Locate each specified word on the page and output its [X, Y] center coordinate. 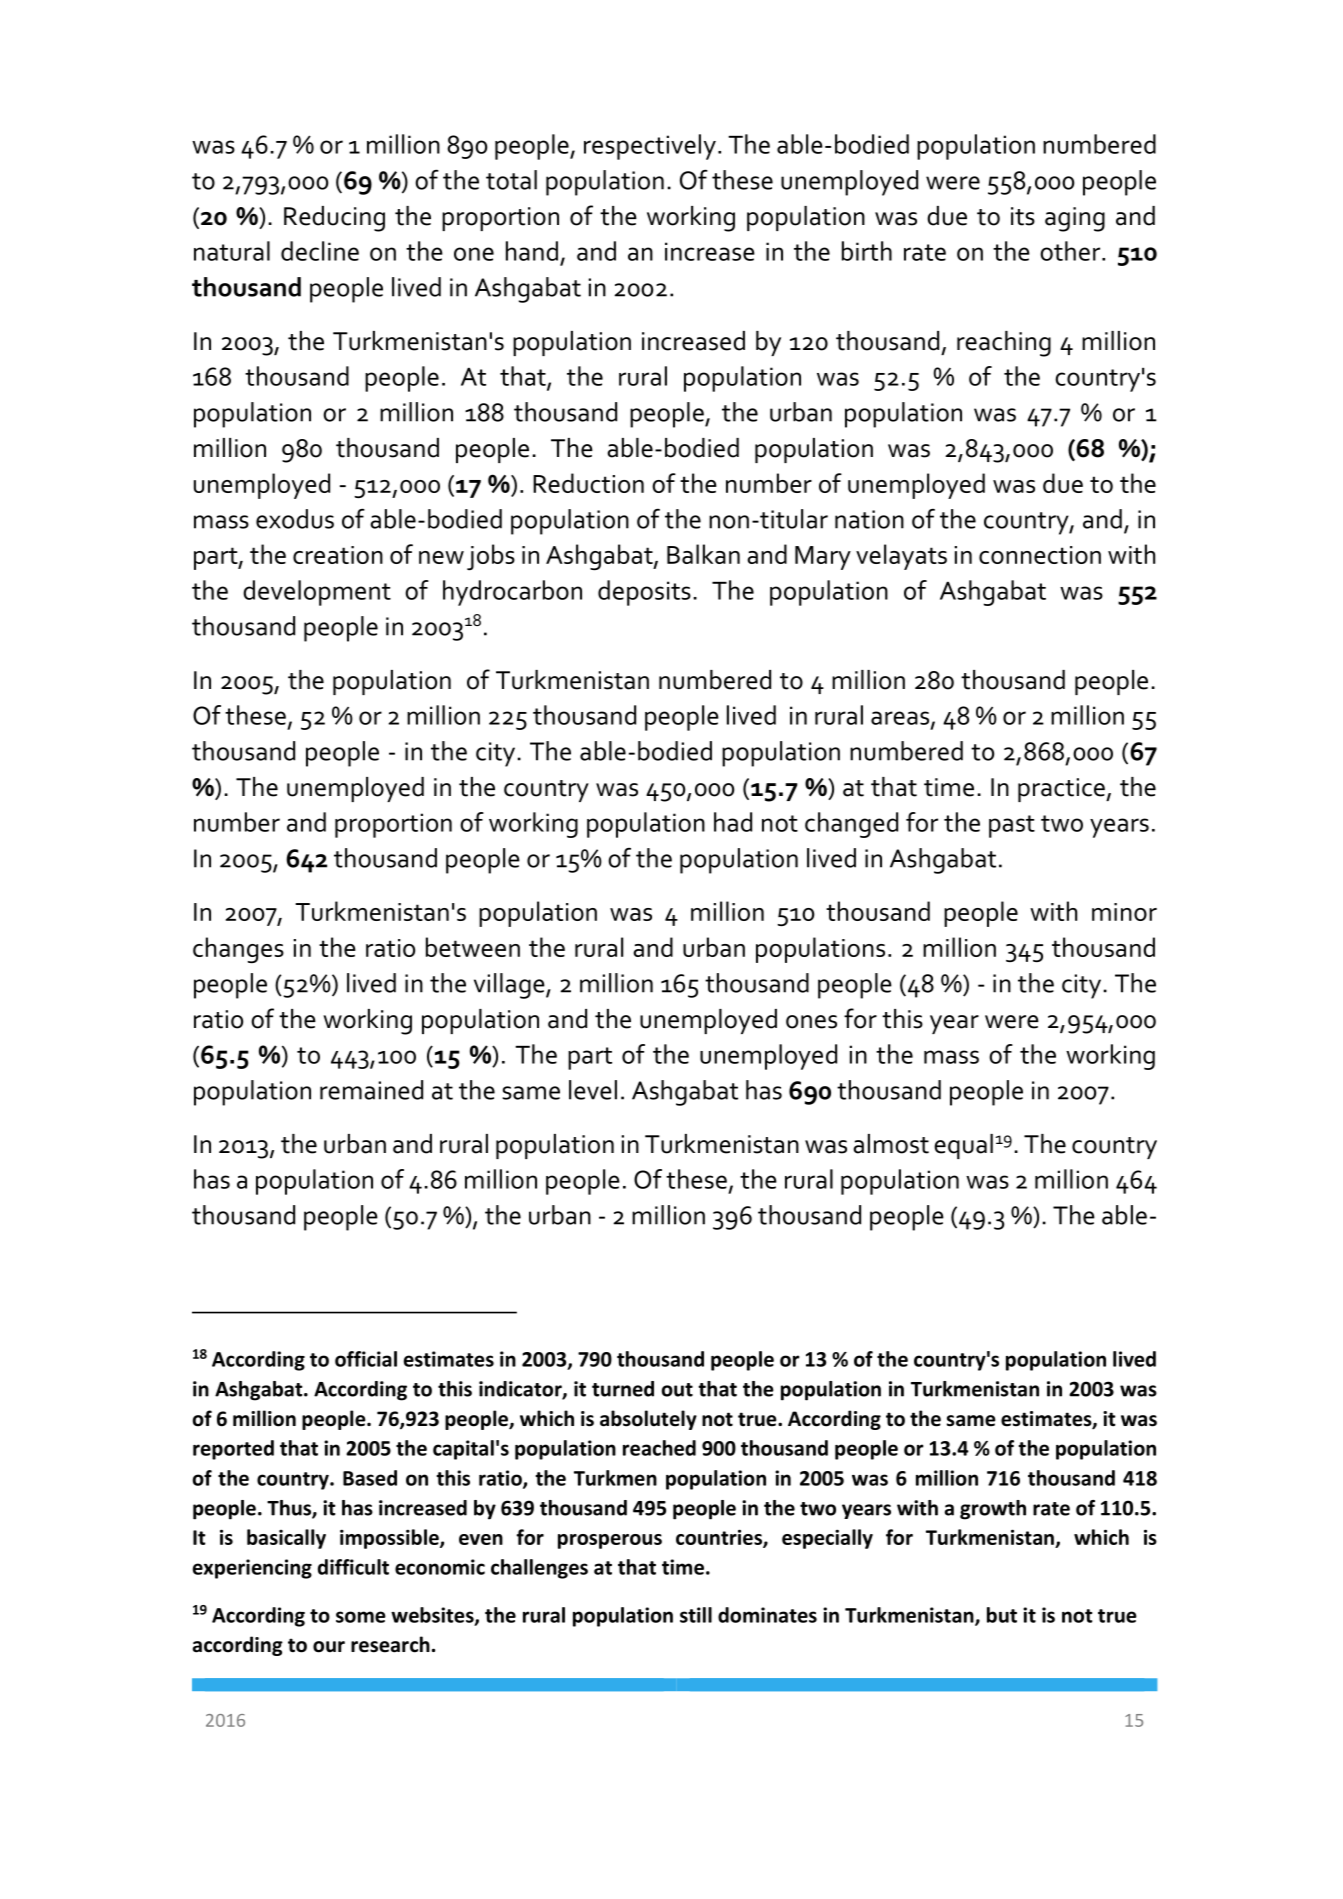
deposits [644, 593]
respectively [650, 147]
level [593, 1090]
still [696, 1615]
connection [1040, 555]
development [317, 593]
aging [1075, 219]
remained [371, 1090]
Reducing [334, 219]
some [361, 1617]
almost [891, 1144]
